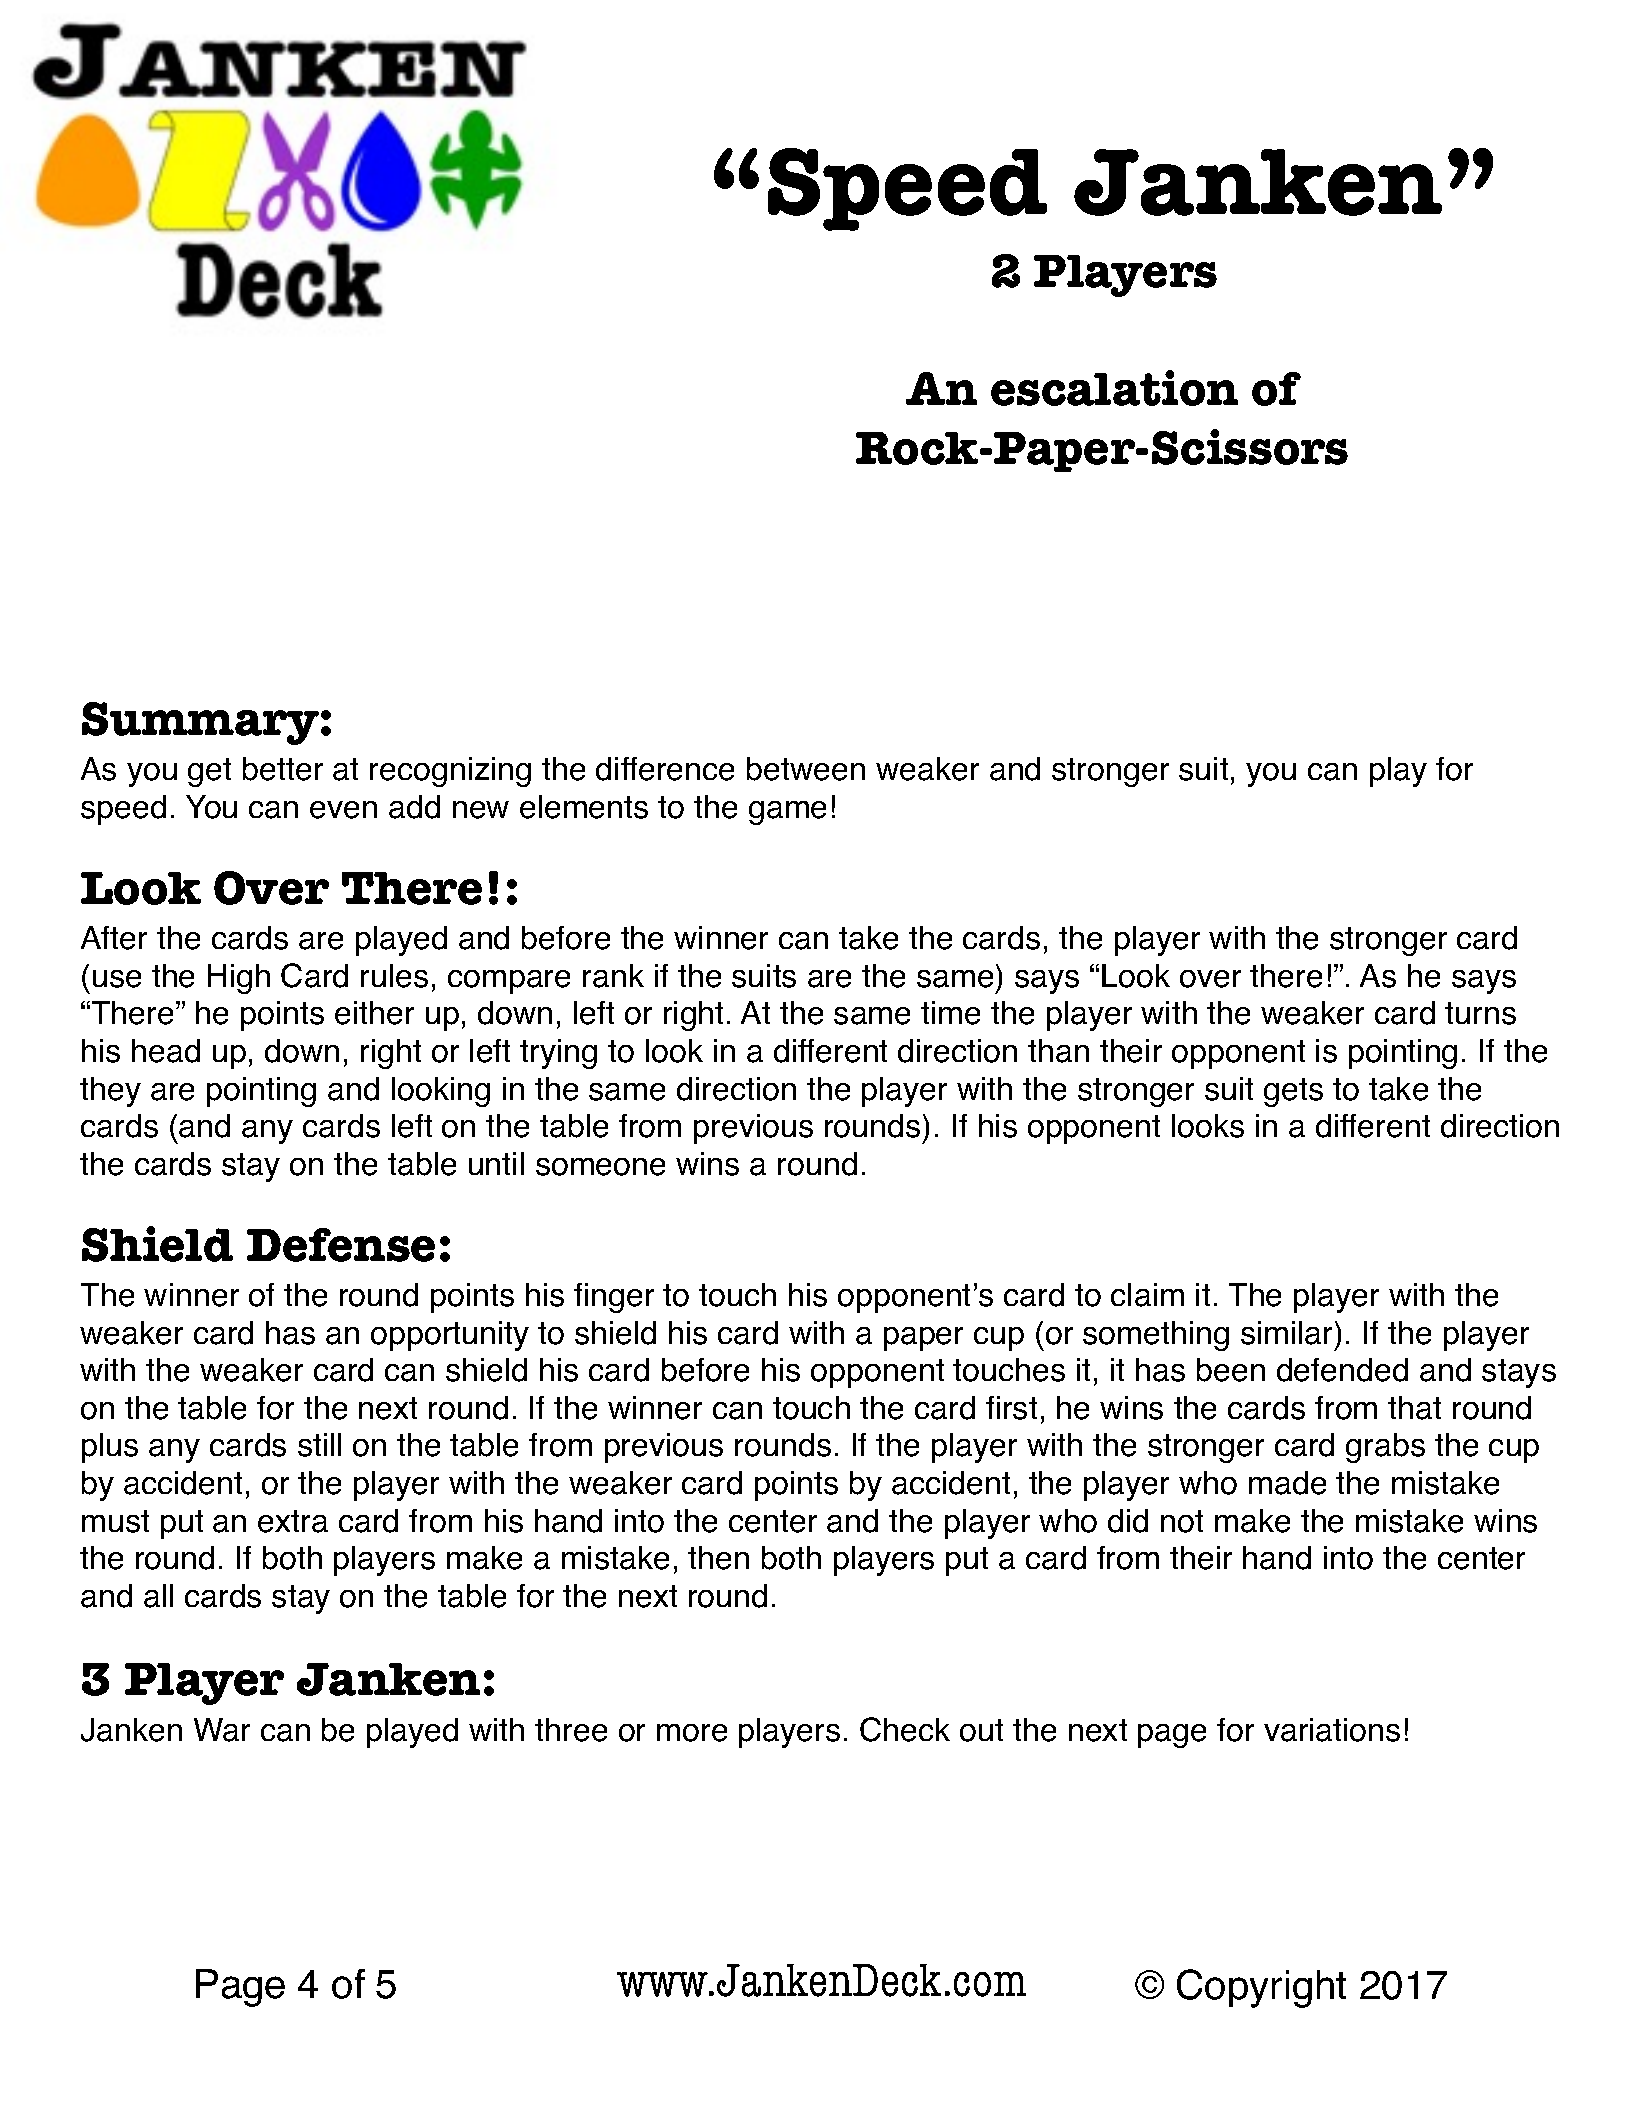 This screenshot has height=2125, width=1642. What do you see at coordinates (1114, 388) in the screenshot?
I see `escalation` at bounding box center [1114, 388].
